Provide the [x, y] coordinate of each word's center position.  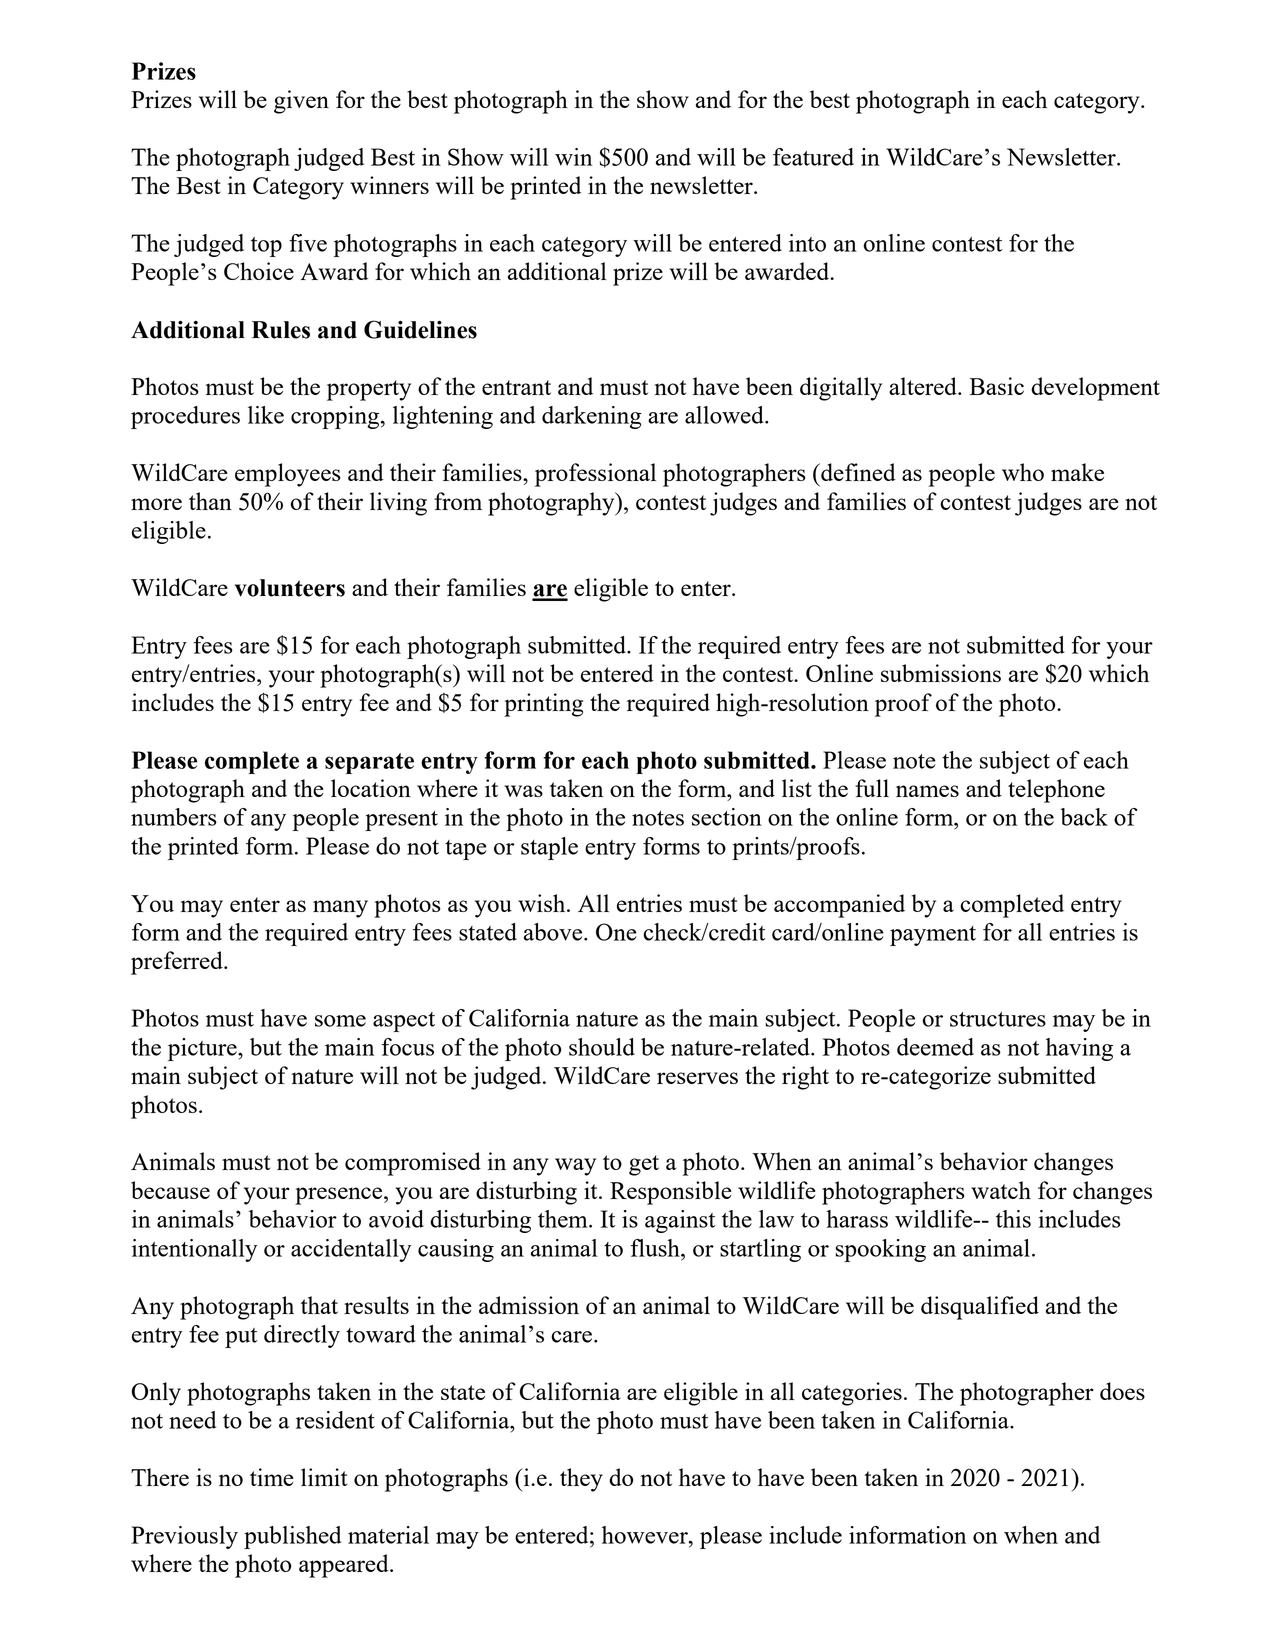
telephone [1056, 791]
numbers [174, 817]
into [807, 243]
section [727, 817]
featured [813, 157]
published [292, 1537]
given [301, 102]
